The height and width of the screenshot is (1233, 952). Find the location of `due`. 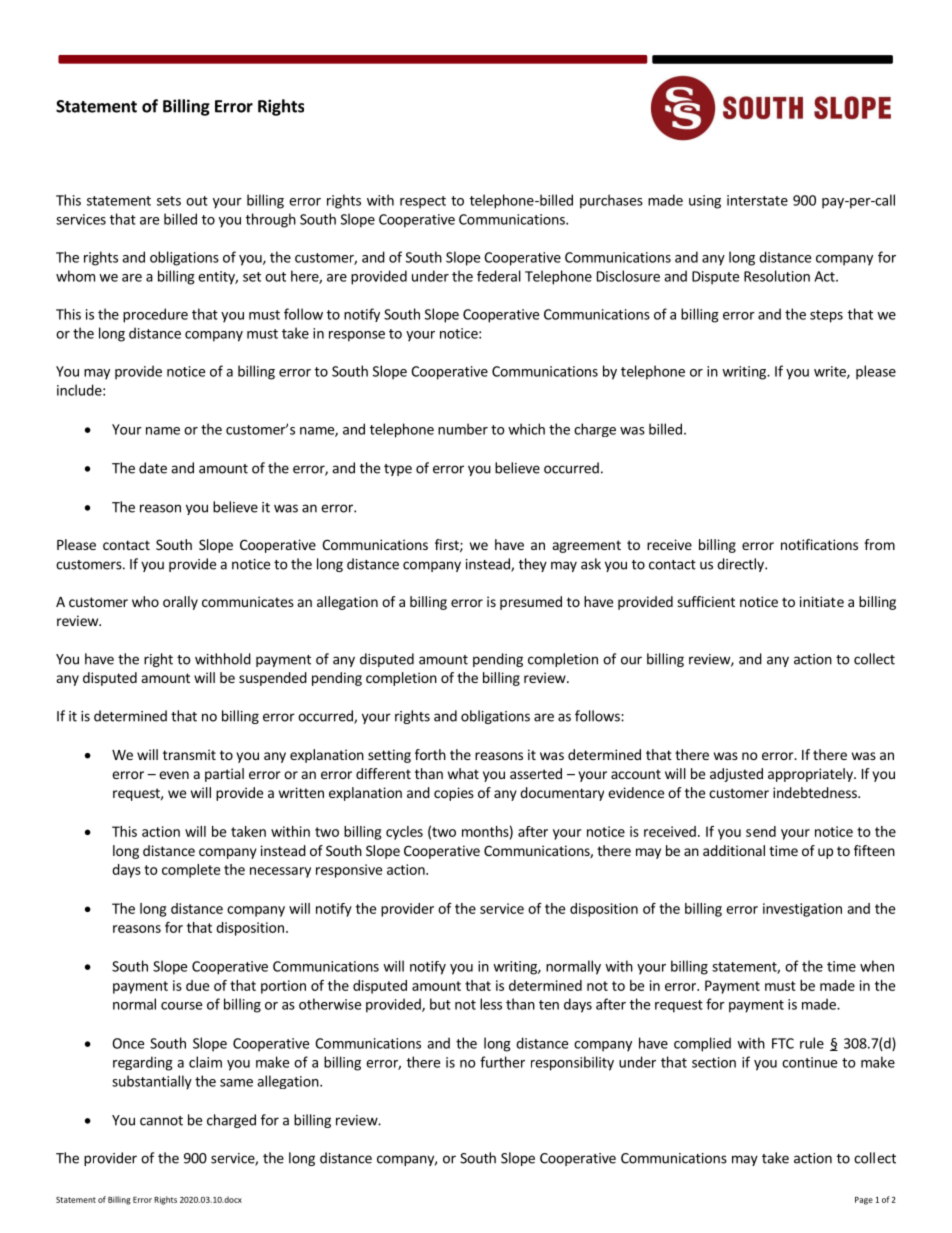

due is located at coordinates (197, 985).
